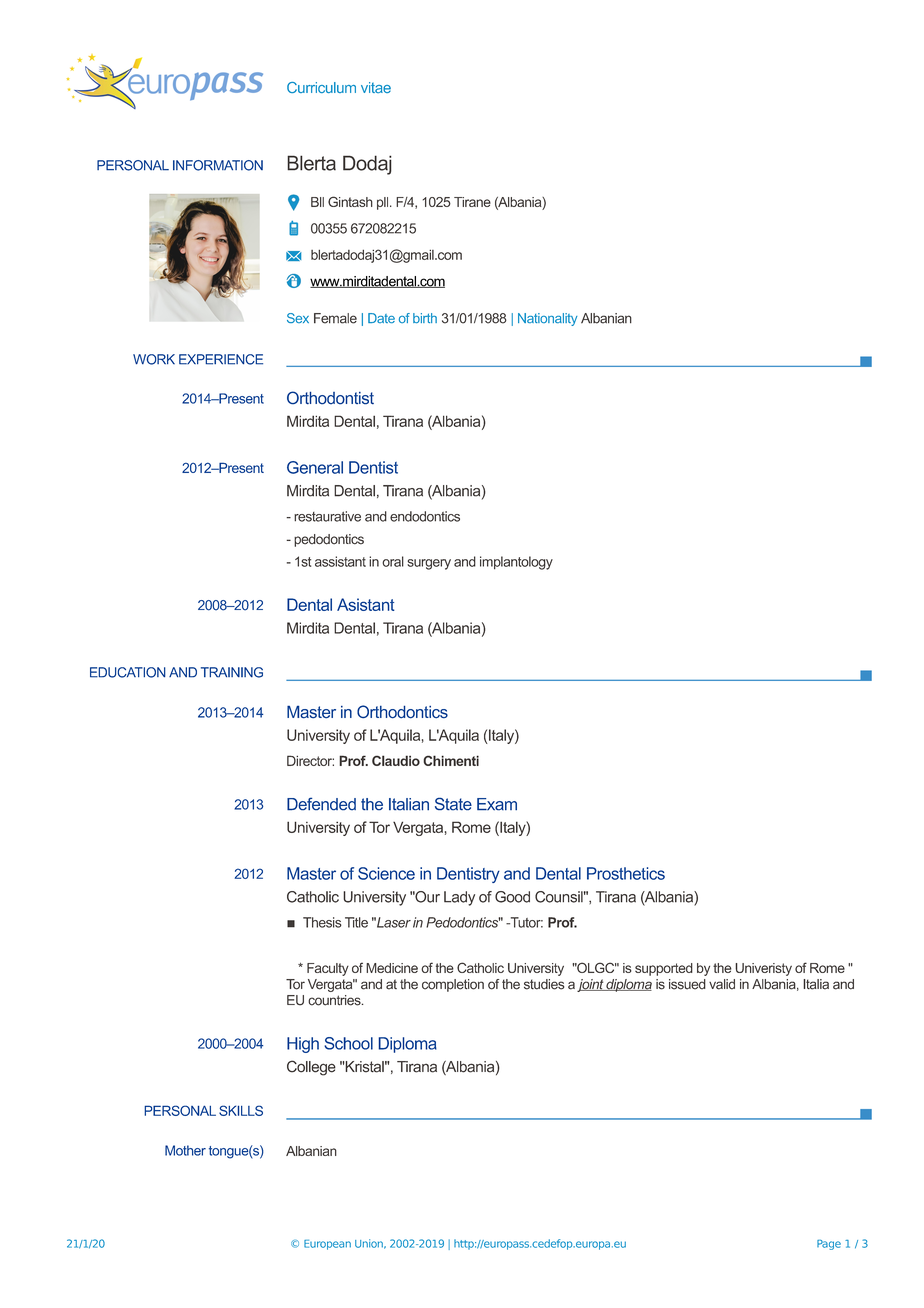 This screenshot has width=924, height=1308. Describe the element at coordinates (185, 1150) in the screenshot. I see `Mother` at that location.
